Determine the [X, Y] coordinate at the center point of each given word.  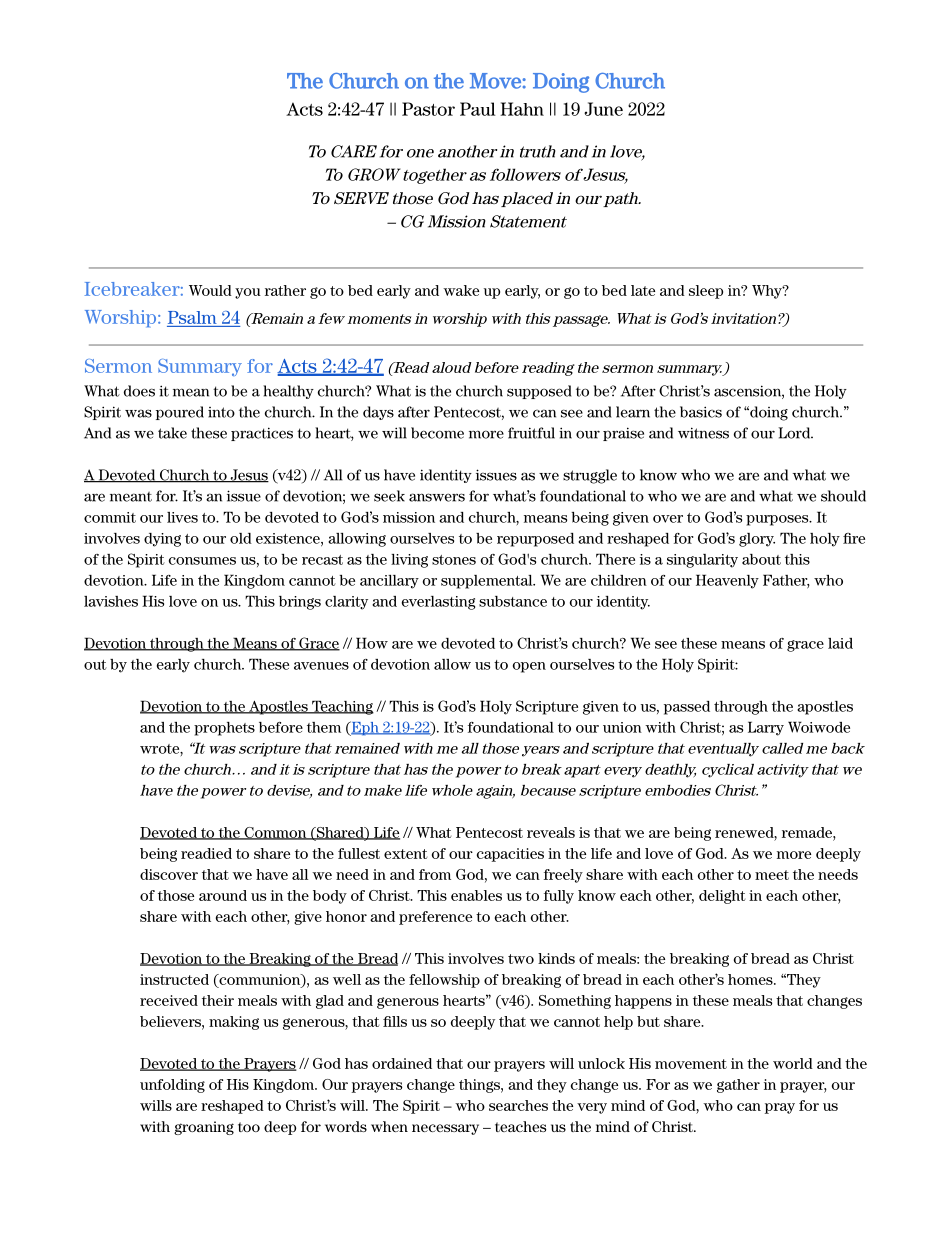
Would [210, 290]
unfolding [172, 1086]
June [603, 109]
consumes [202, 561]
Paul [478, 109]
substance [513, 601]
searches [518, 1105]
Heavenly [727, 581]
